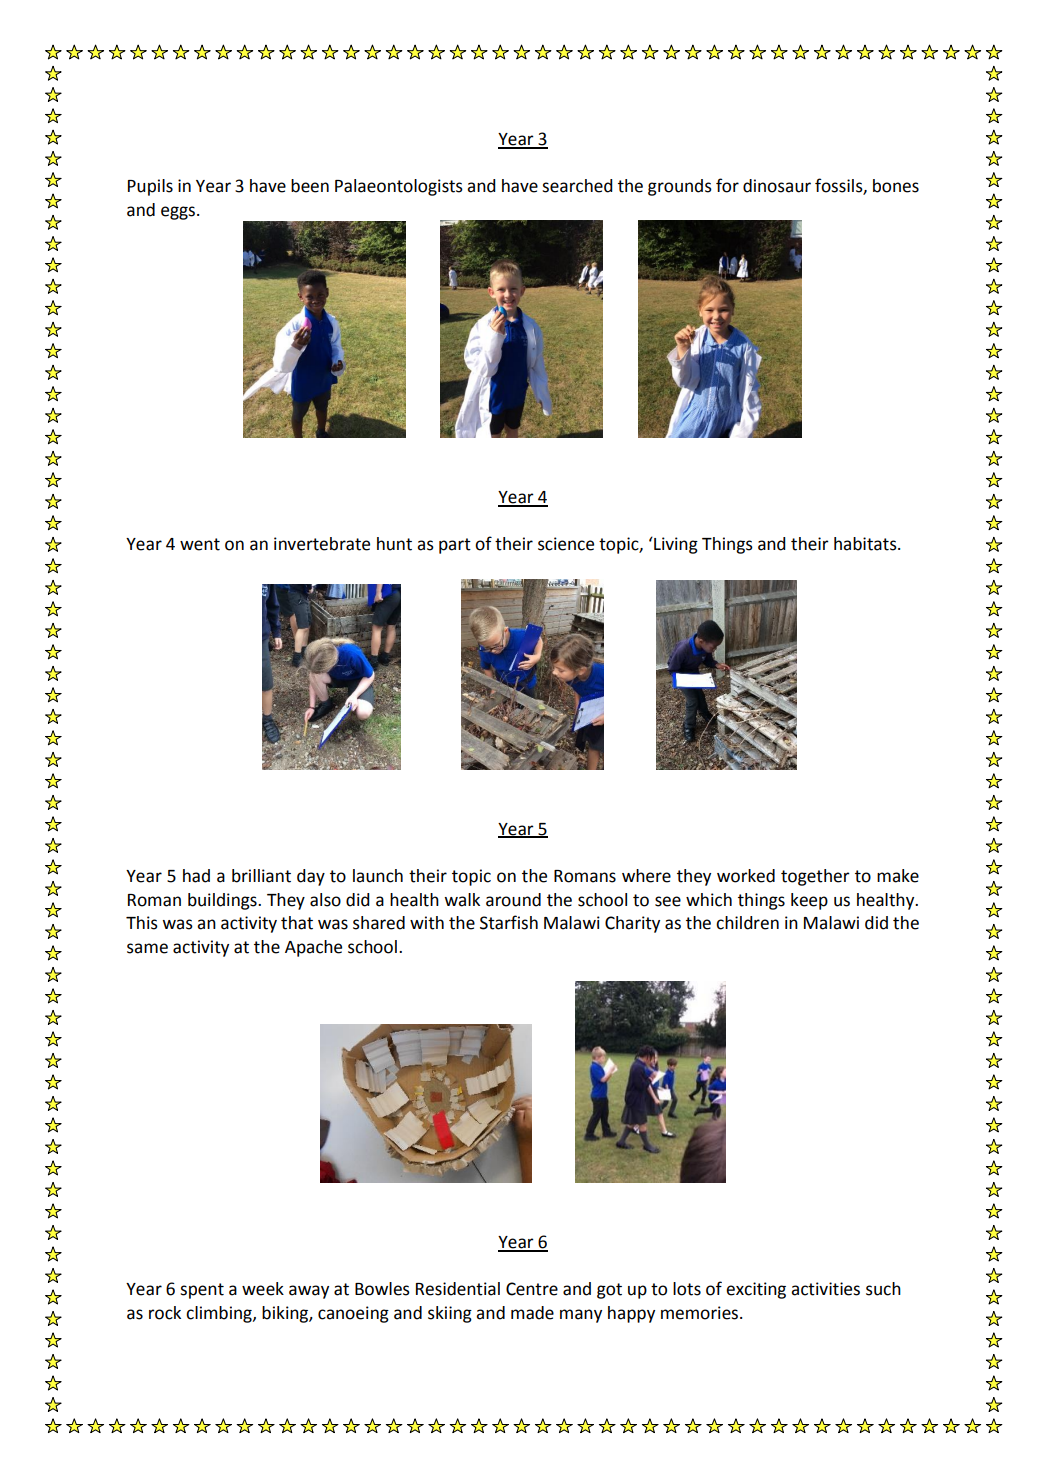 The height and width of the screenshot is (1479, 1046). What do you see at coordinates (866, 544) in the screenshot?
I see `habitats` at bounding box center [866, 544].
